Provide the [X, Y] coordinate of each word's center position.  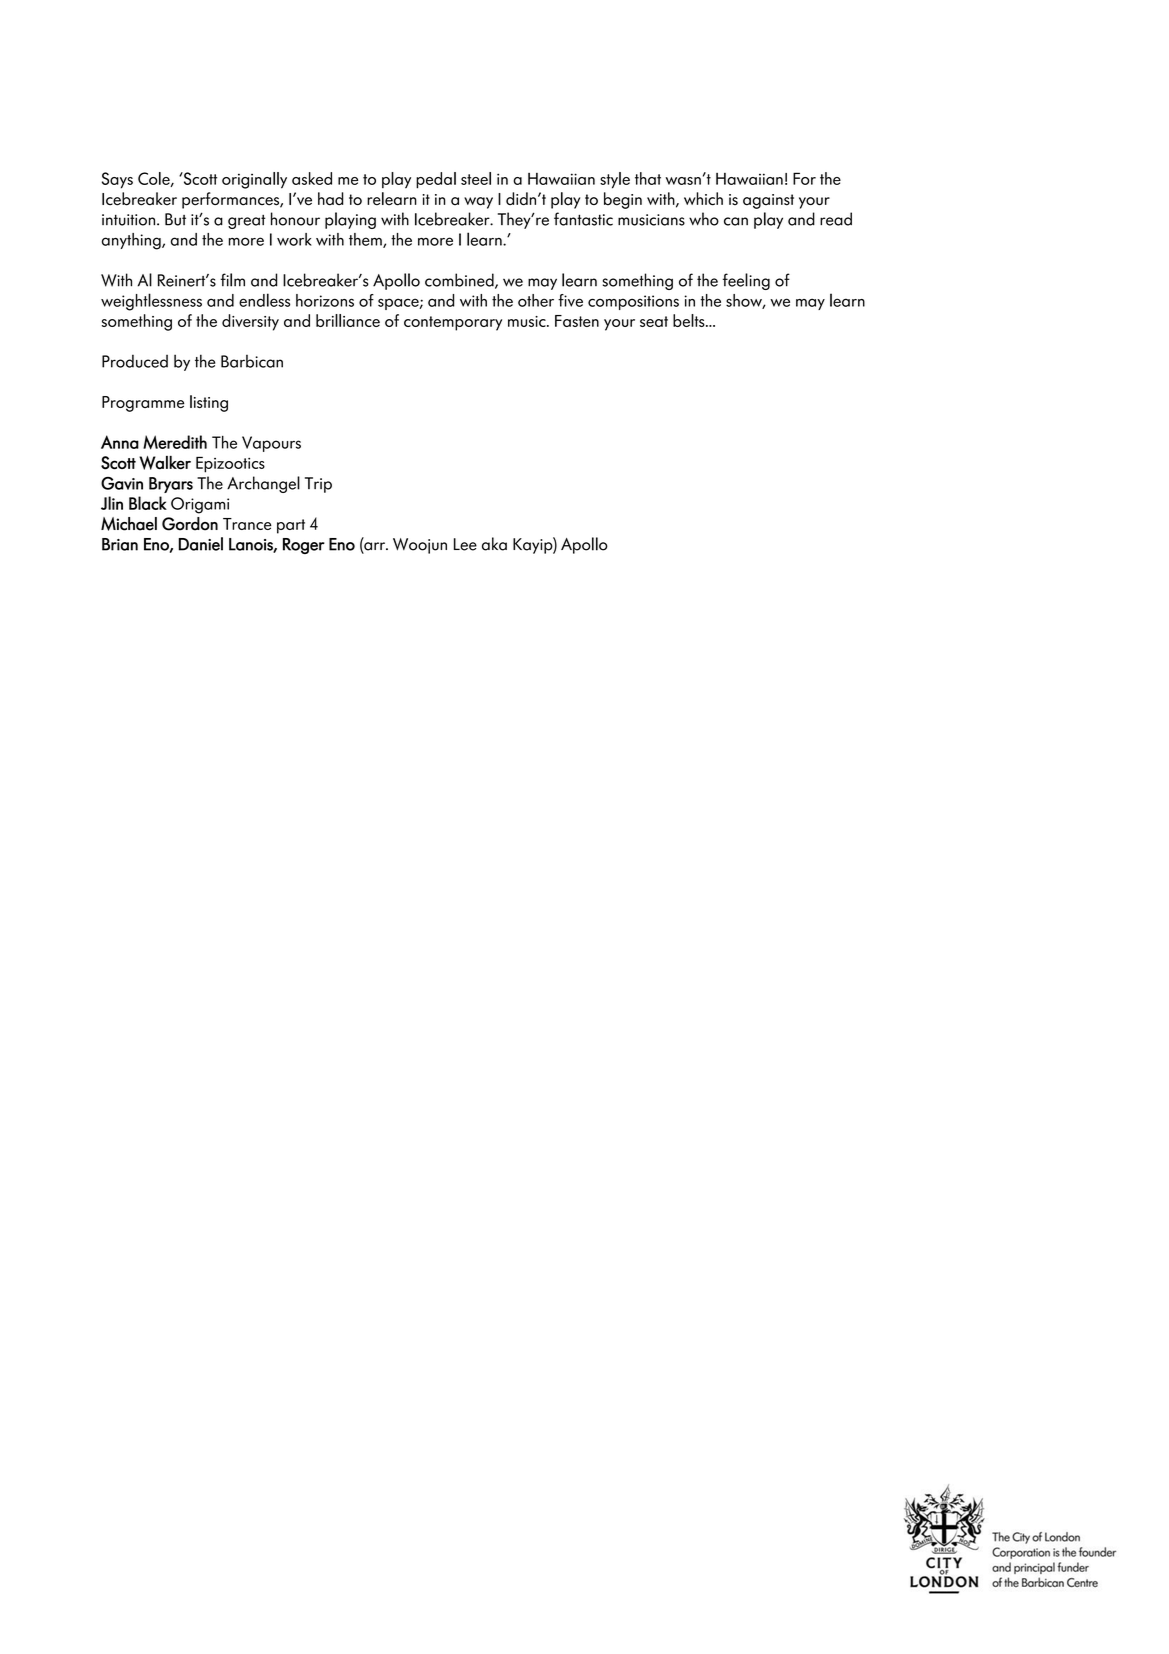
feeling [746, 281]
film [232, 280]
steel [476, 178]
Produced [135, 361]
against [768, 201]
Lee [465, 544]
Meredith [175, 442]
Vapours [271, 444]
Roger [304, 546]
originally [254, 180]
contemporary [453, 323]
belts [690, 320]
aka [494, 544]
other [536, 300]
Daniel [201, 544]
